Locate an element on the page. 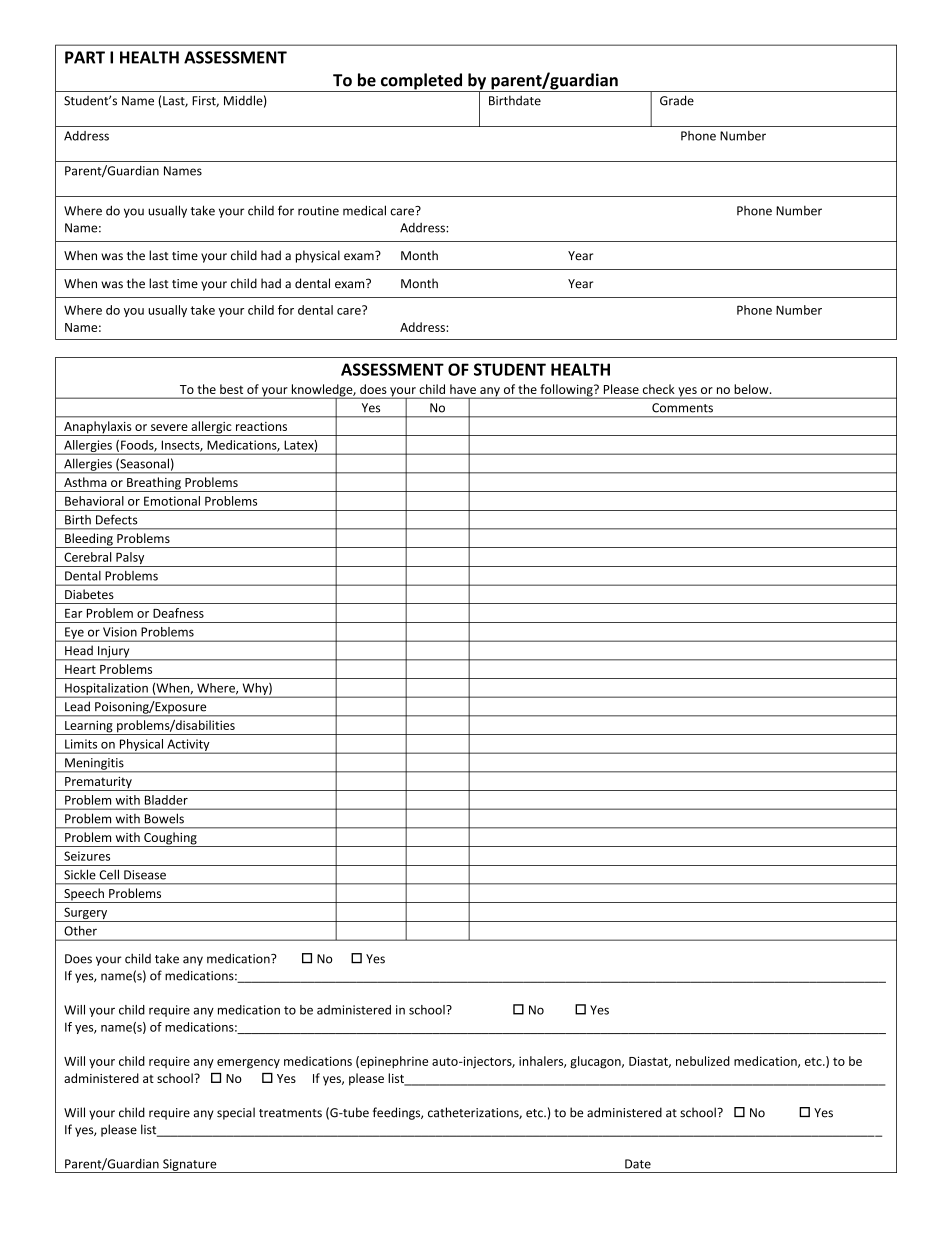  Grade is located at coordinates (677, 100).
